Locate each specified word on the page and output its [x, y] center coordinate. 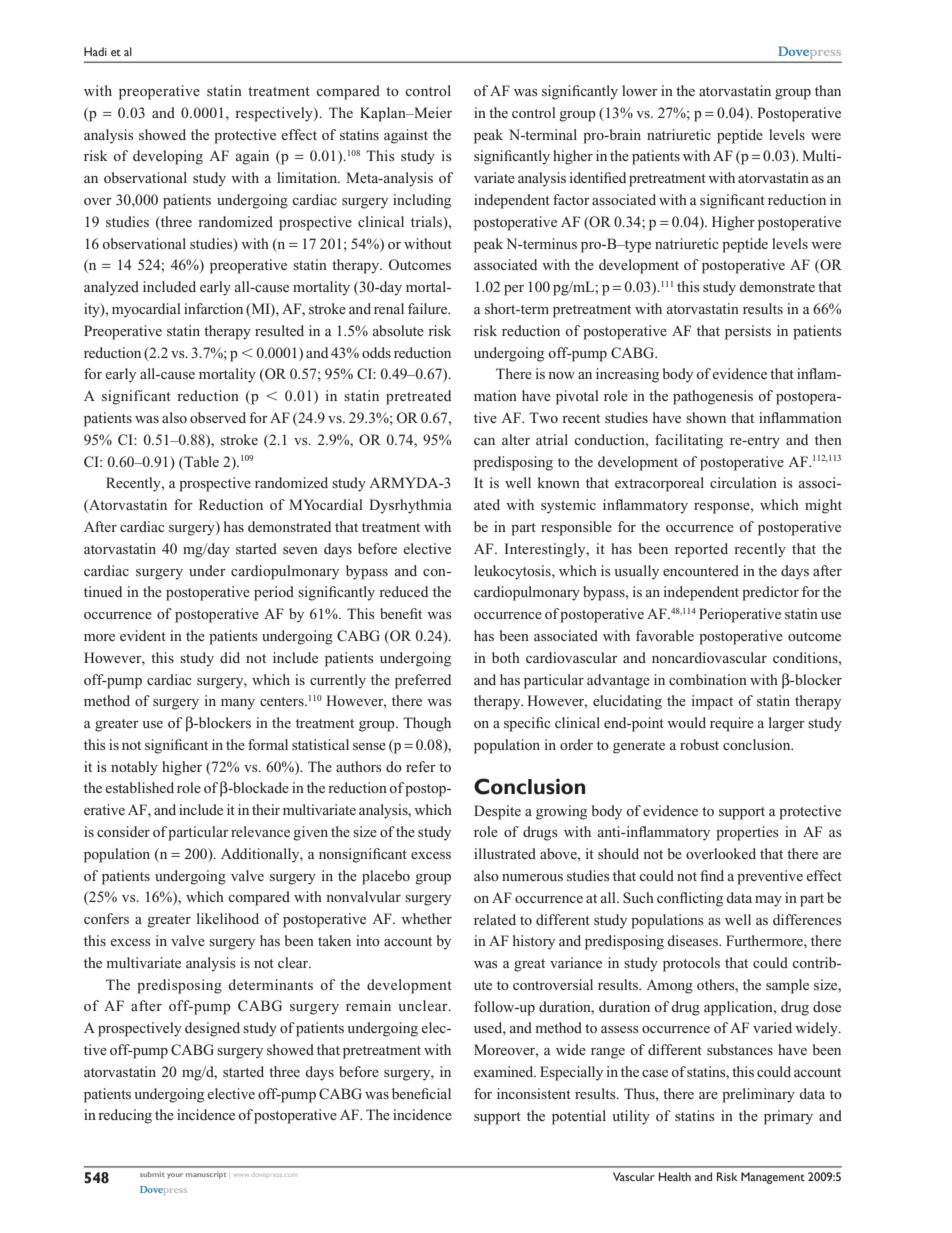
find [712, 875]
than [828, 90]
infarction [213, 308]
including [422, 201]
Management [773, 1178]
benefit [401, 613]
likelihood [228, 918]
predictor [770, 593]
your [175, 1176]
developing [168, 157]
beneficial [421, 1093]
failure [429, 308]
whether [426, 918]
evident [143, 635]
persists [748, 332]
